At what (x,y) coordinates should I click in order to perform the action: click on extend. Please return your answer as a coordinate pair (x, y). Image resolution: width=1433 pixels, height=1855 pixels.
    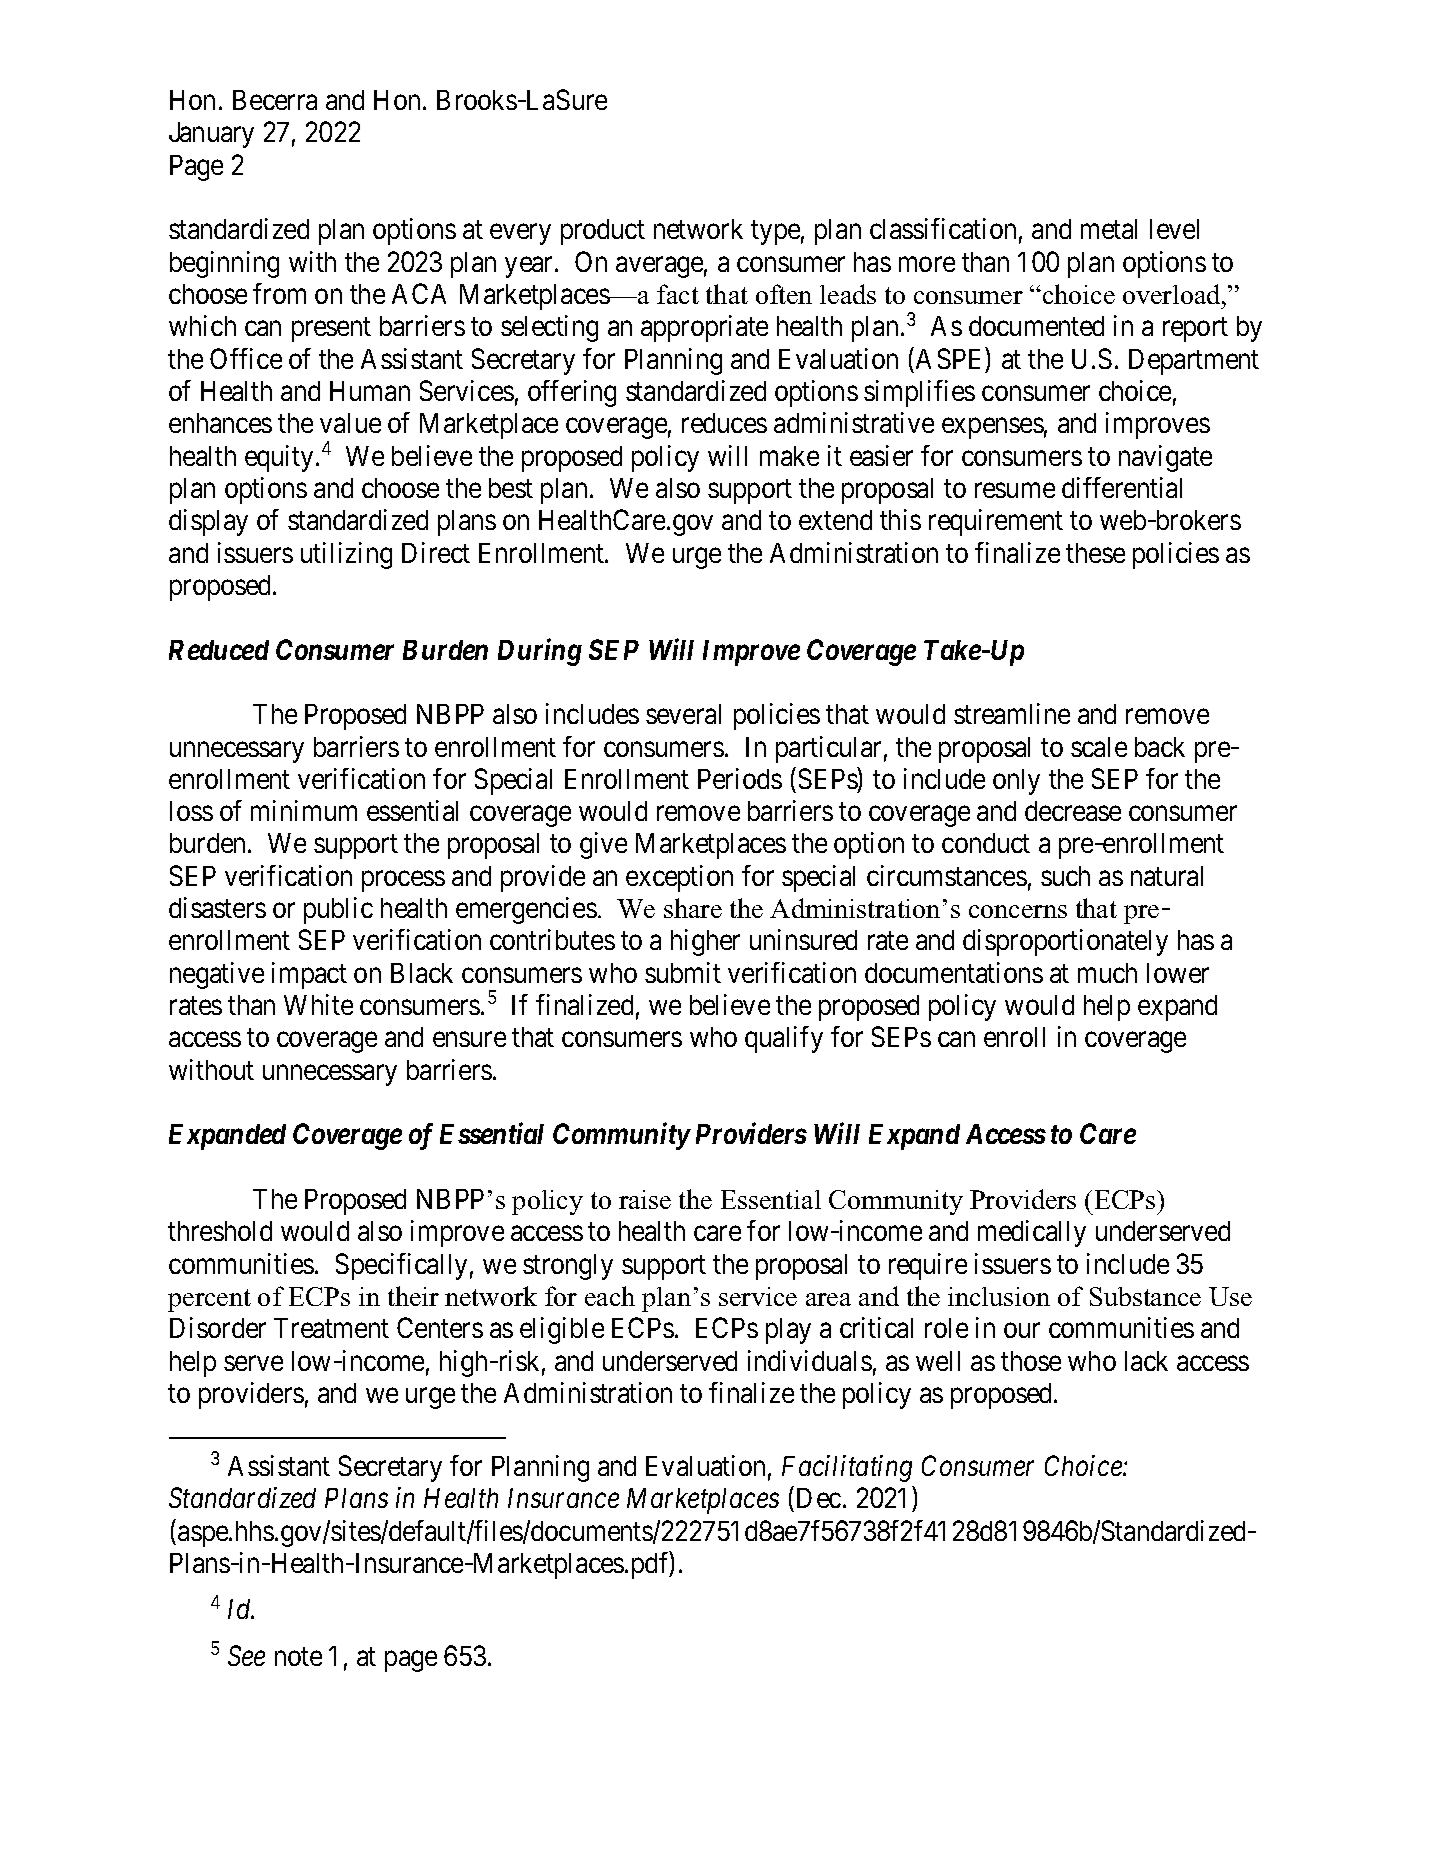
    Looking at the image, I should click on (835, 520).
